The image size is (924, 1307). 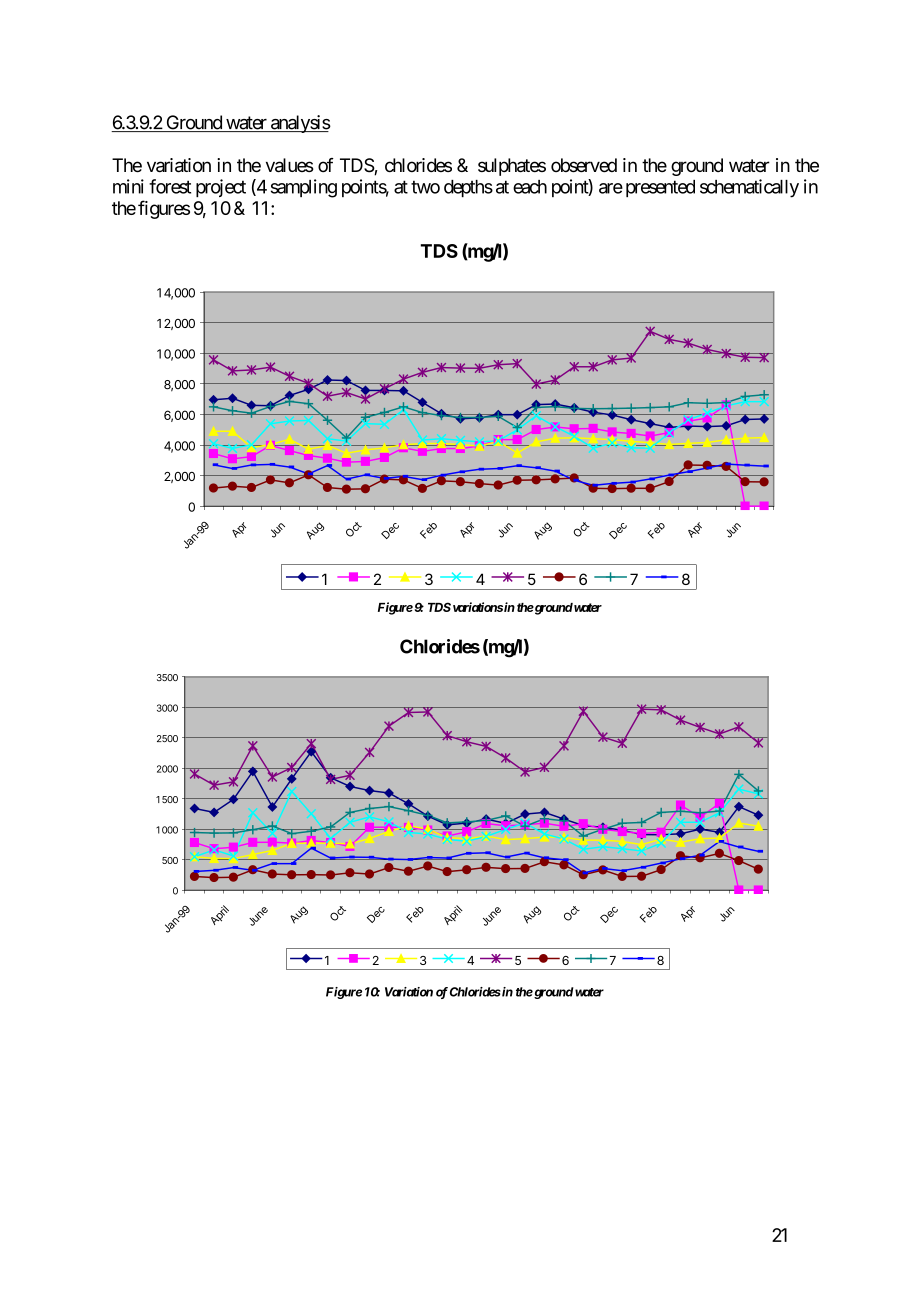 I want to click on forest, so click(x=170, y=186).
